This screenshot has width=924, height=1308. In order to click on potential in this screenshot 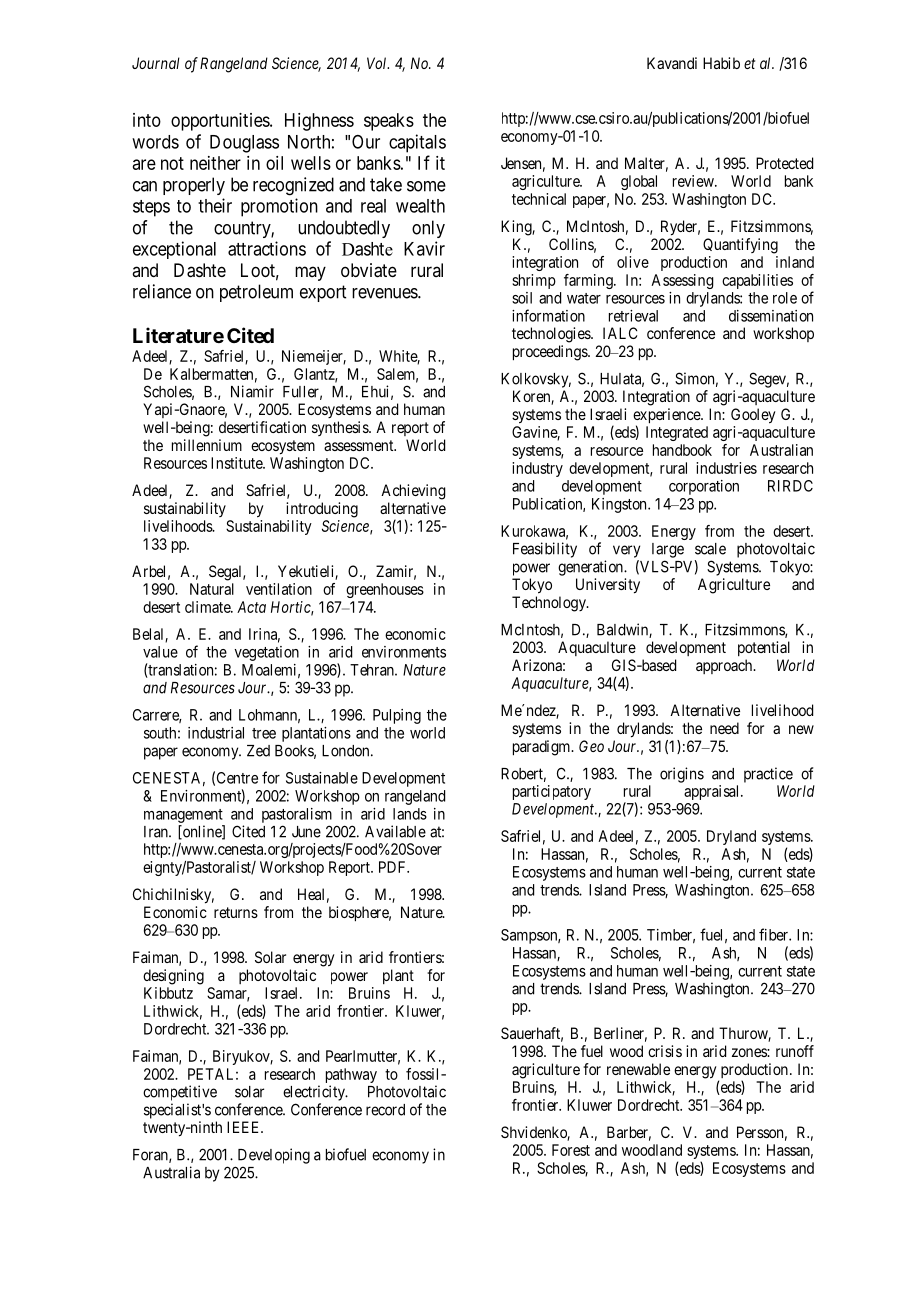, I will do `click(764, 648)`.
